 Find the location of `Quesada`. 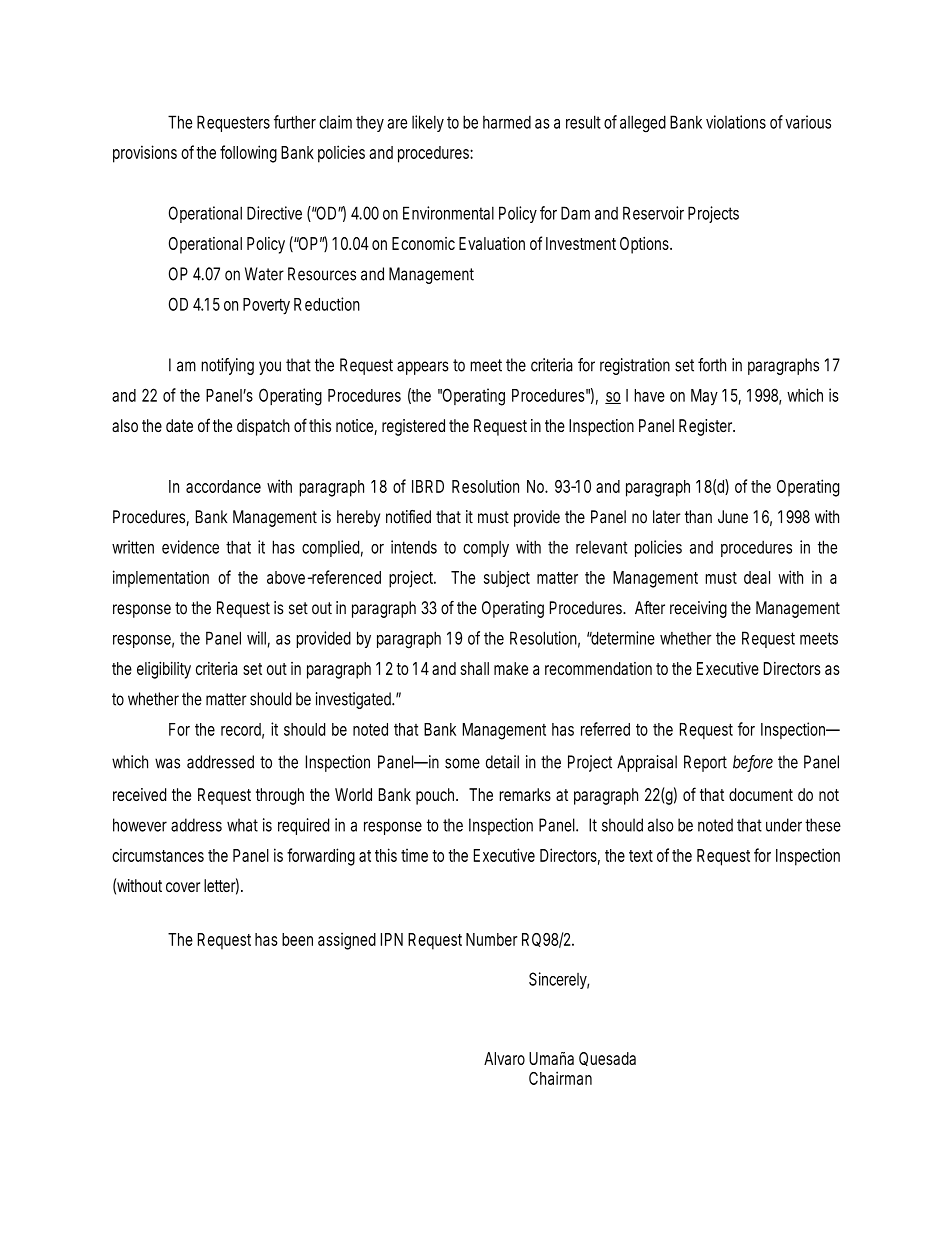

Quesada is located at coordinates (607, 1059).
